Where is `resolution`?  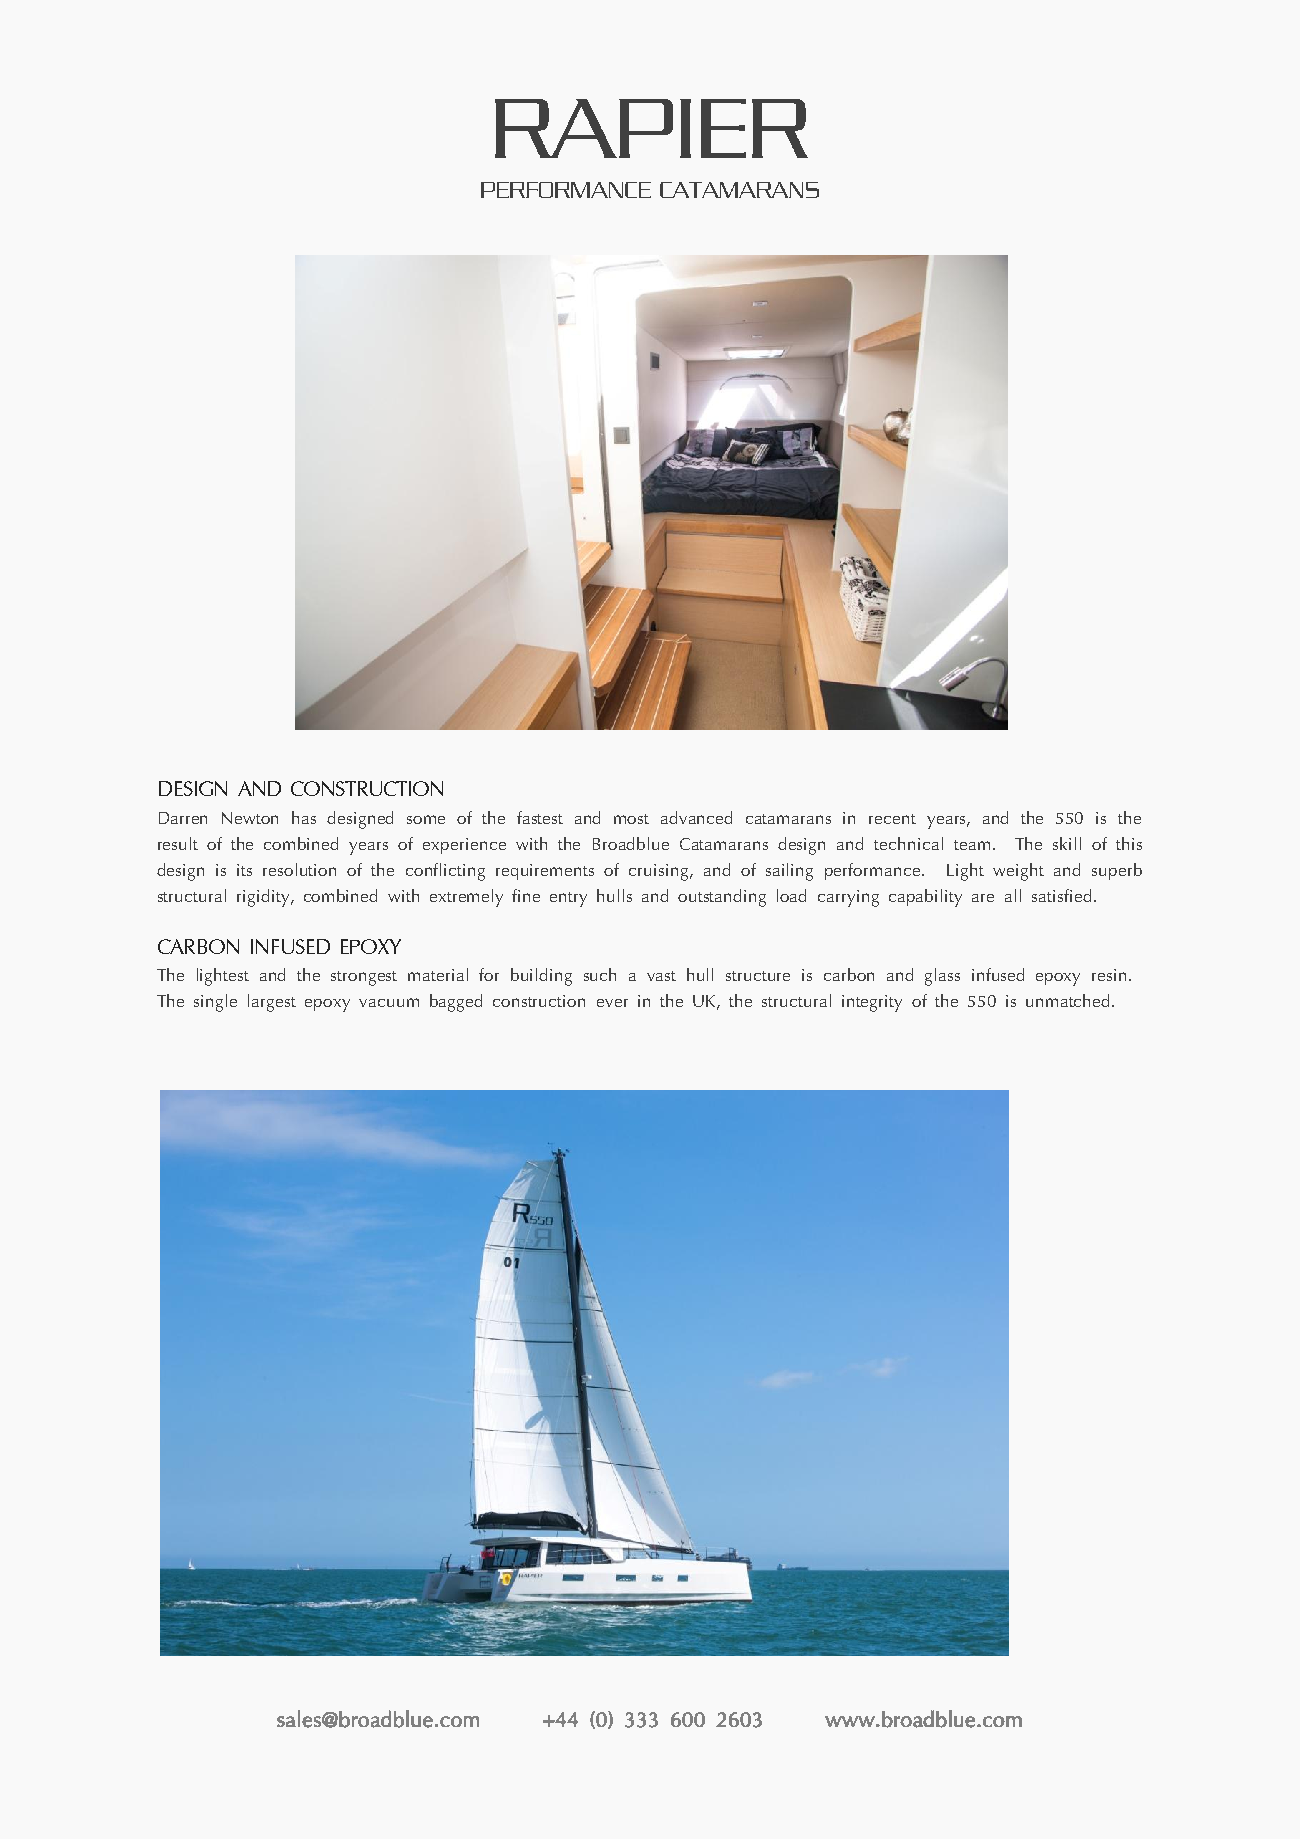
resolution is located at coordinates (299, 869).
